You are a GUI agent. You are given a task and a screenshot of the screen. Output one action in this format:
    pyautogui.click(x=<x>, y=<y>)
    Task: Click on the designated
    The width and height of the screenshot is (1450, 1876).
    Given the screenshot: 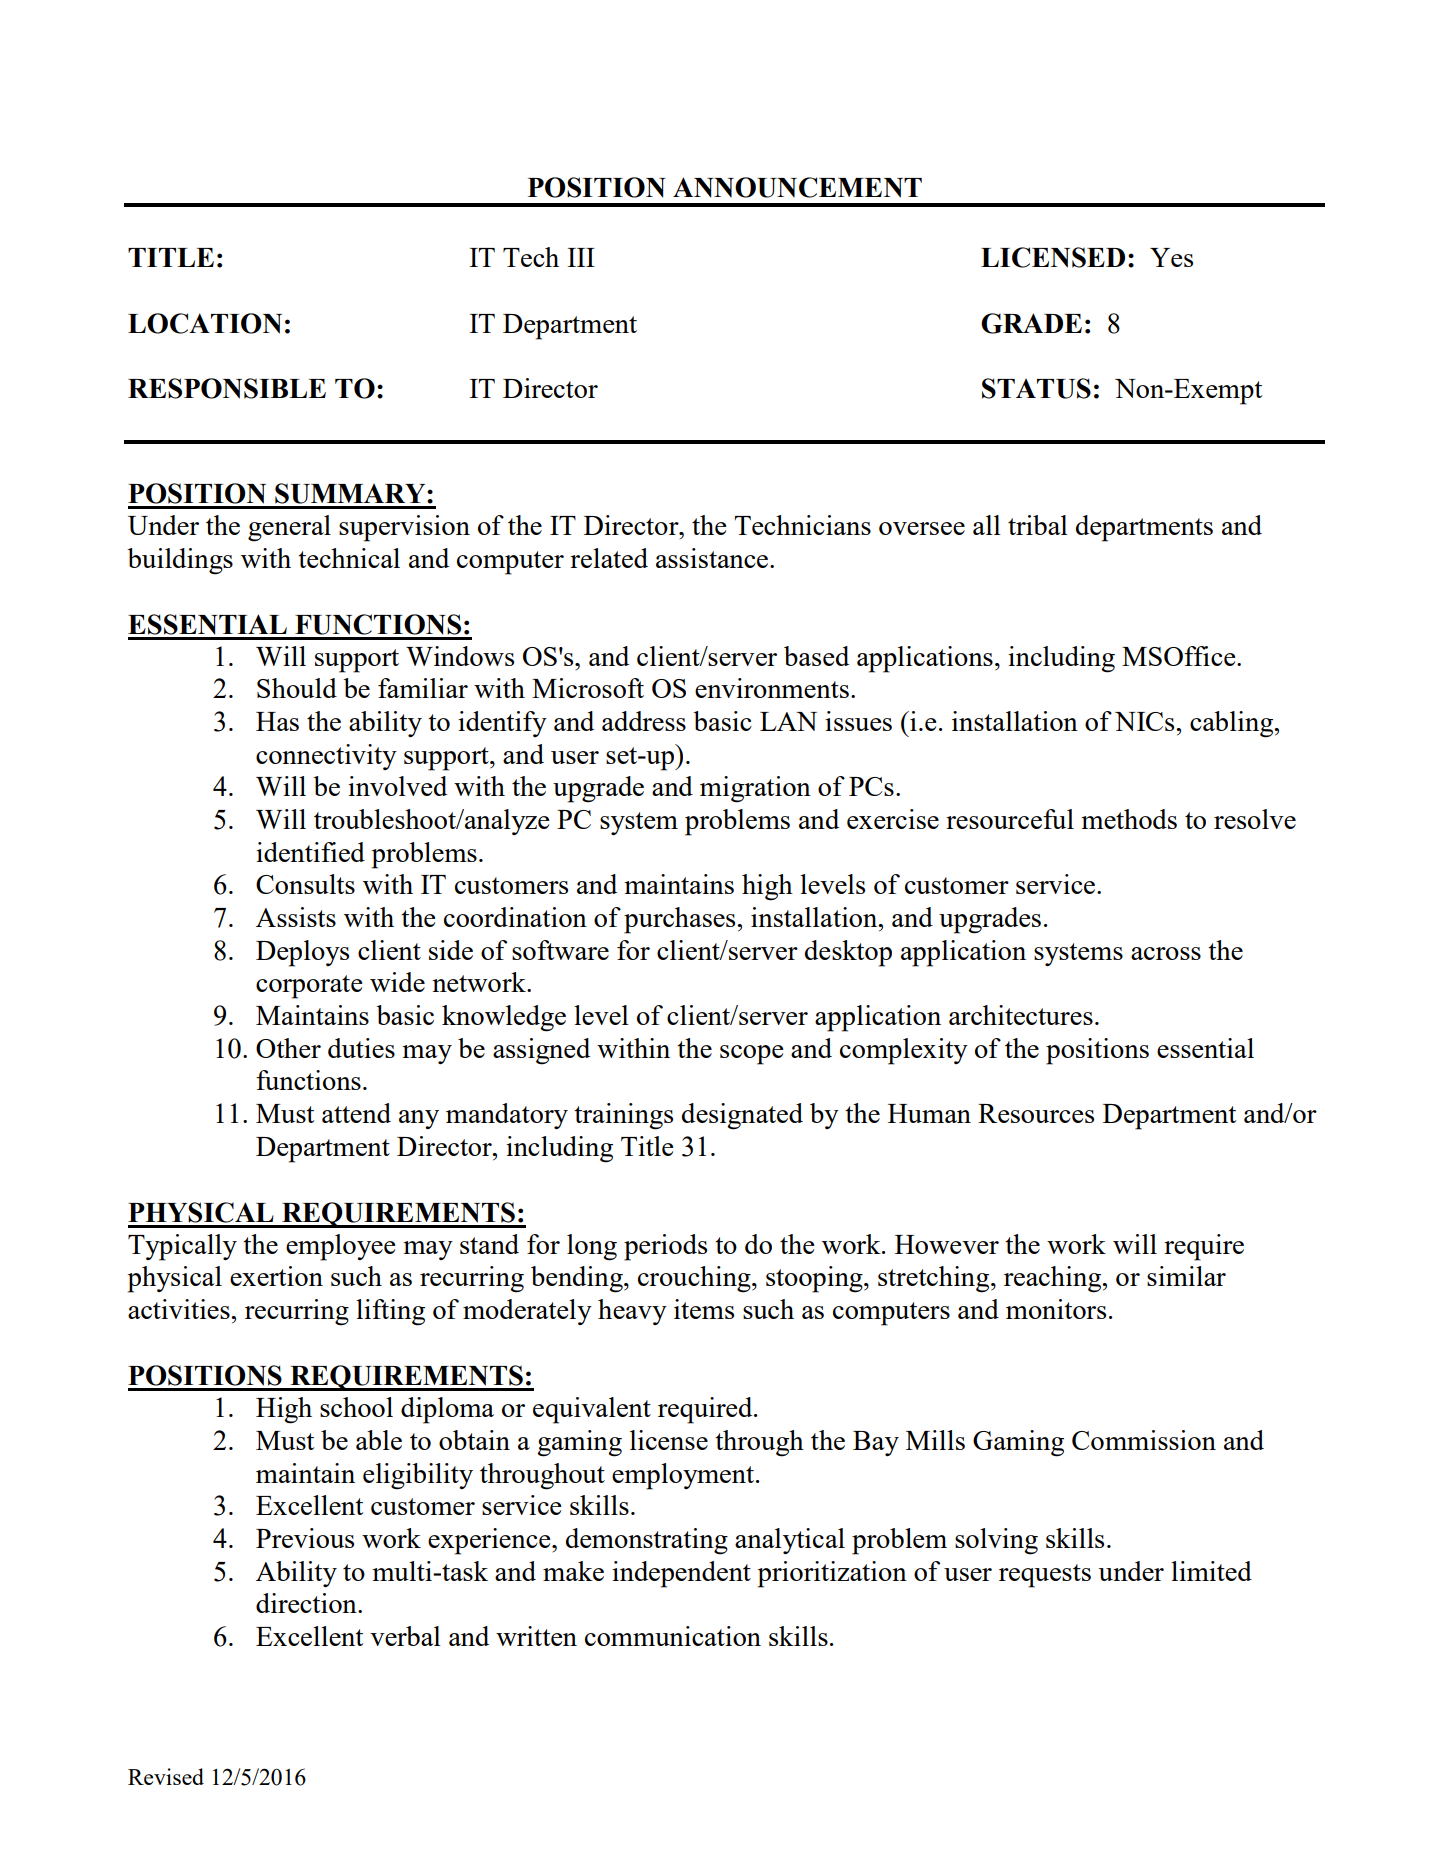 What is the action you would take?
    pyautogui.click(x=742, y=1116)
